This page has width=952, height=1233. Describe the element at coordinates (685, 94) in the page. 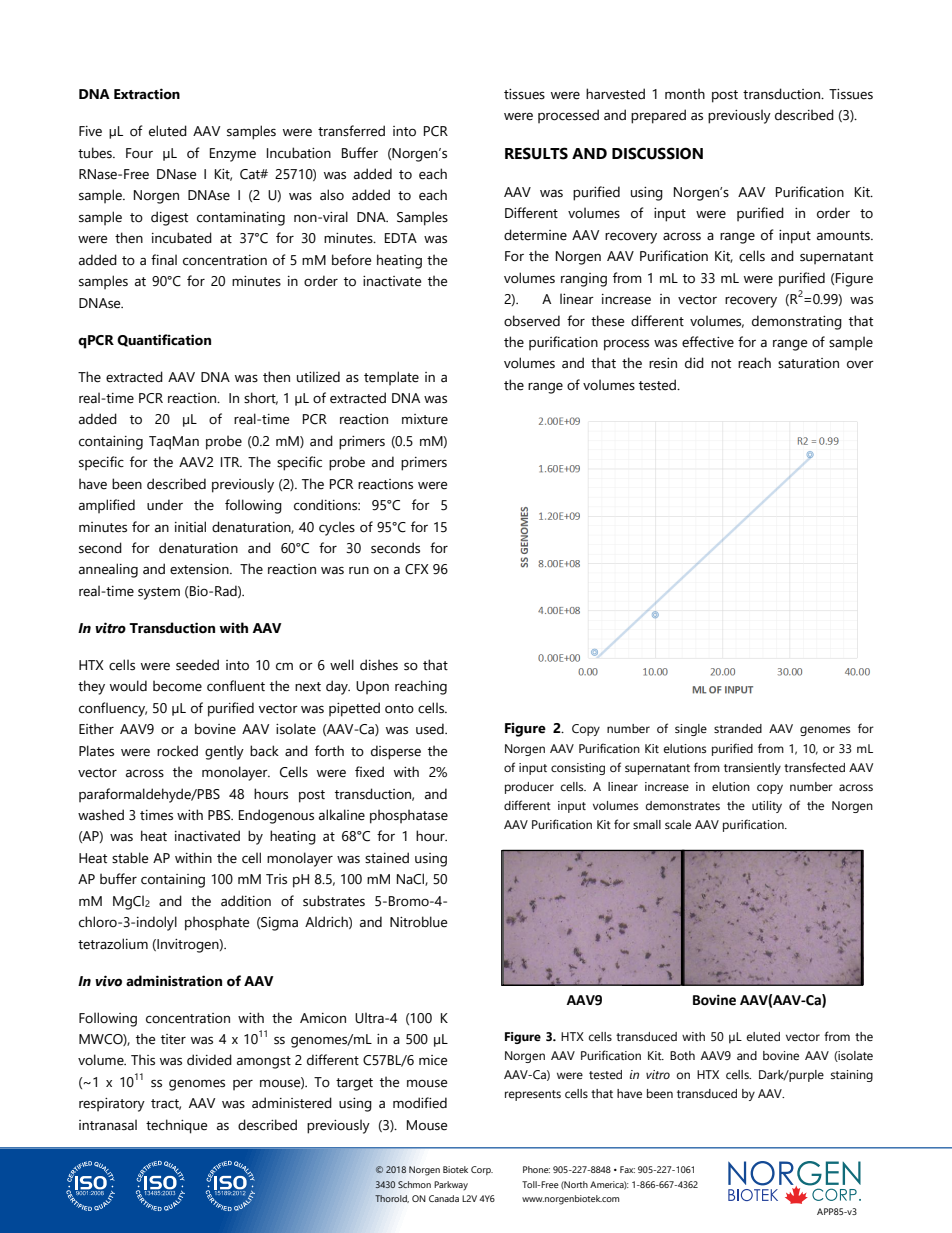

I see `month` at that location.
